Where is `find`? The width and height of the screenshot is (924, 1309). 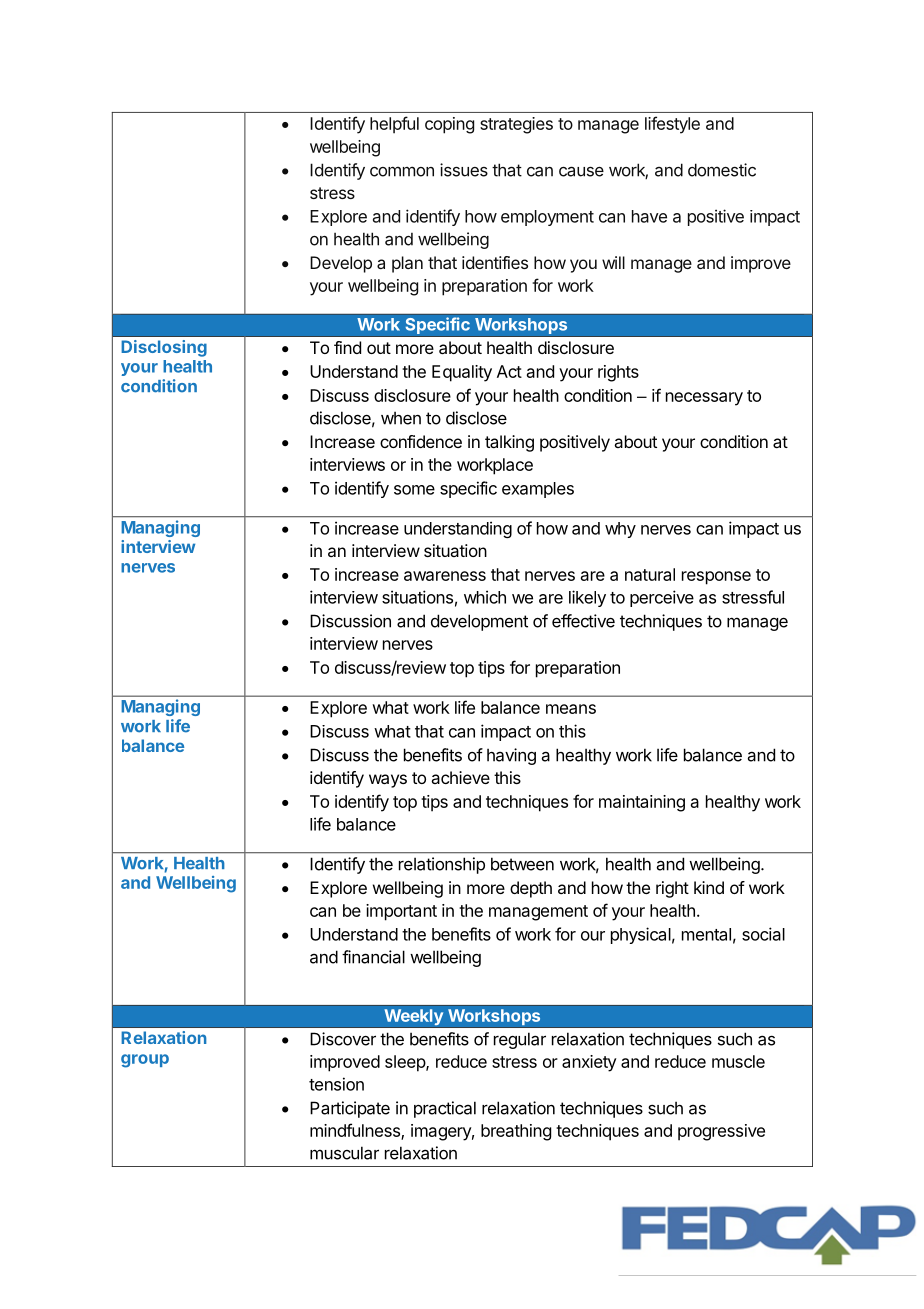 find is located at coordinates (347, 347).
